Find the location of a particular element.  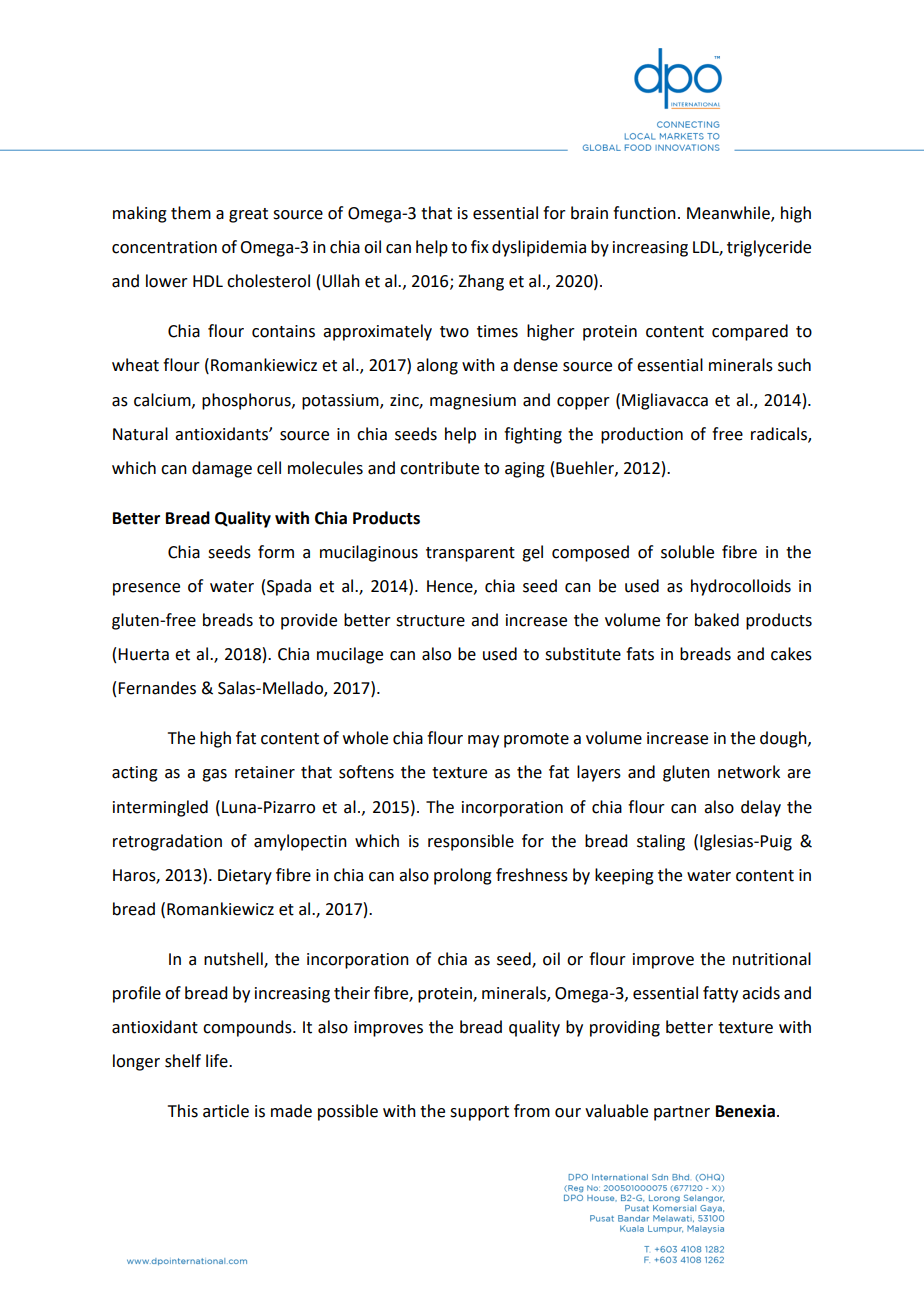

delay is located at coordinates (761, 808).
